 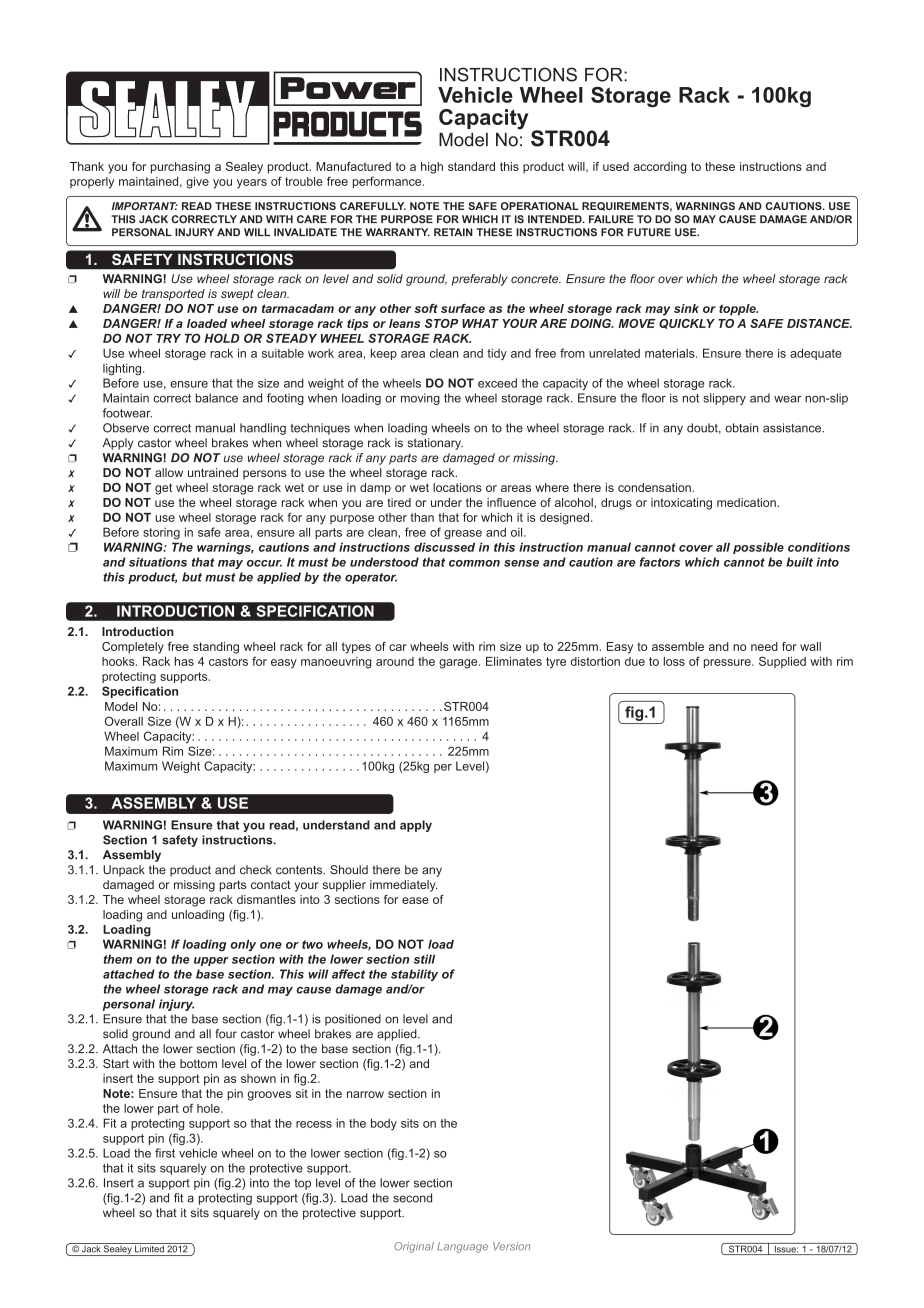 What do you see at coordinates (119, 661) in the screenshot?
I see `hooks` at bounding box center [119, 661].
